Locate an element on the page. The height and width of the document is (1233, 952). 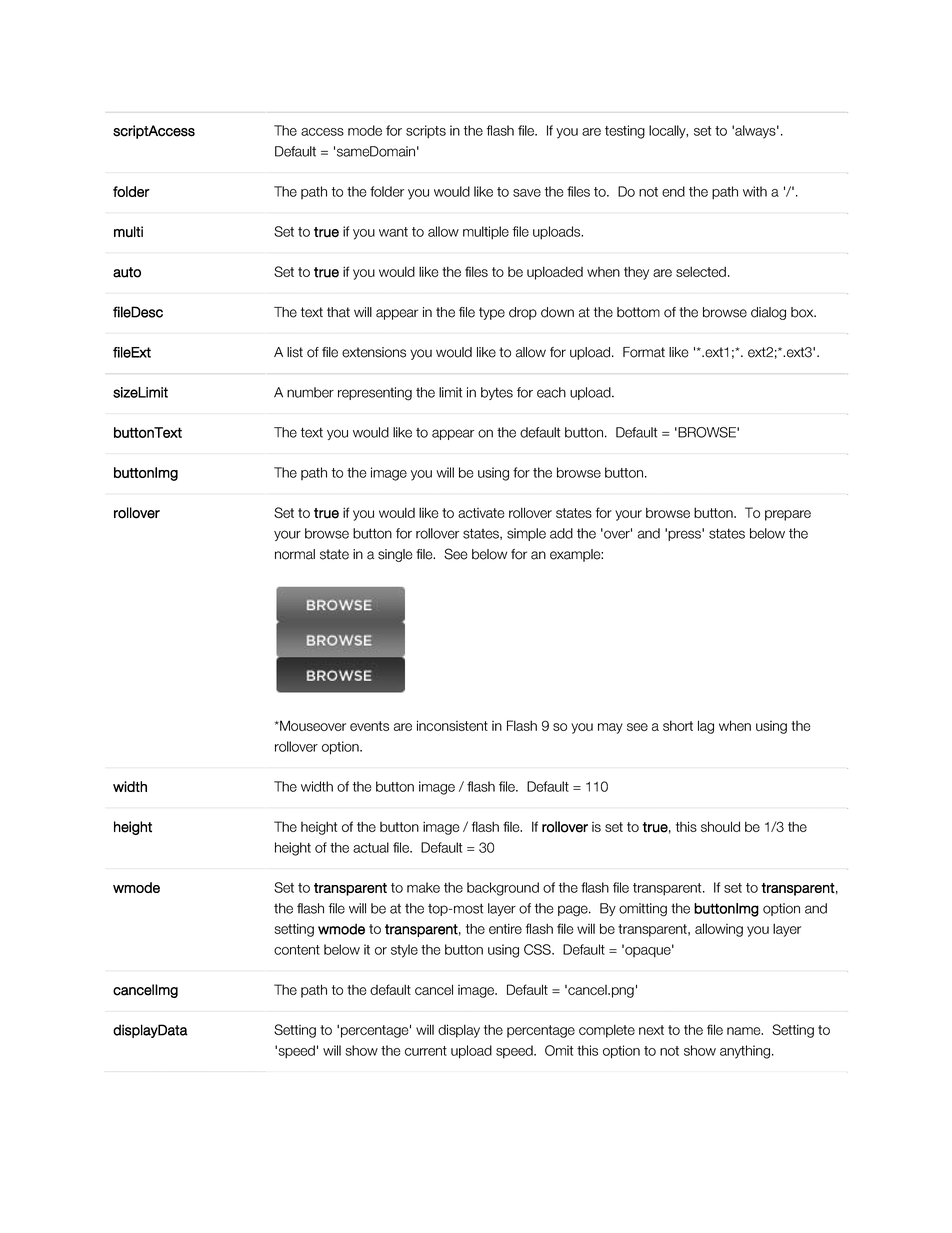
content is located at coordinates (297, 950).
